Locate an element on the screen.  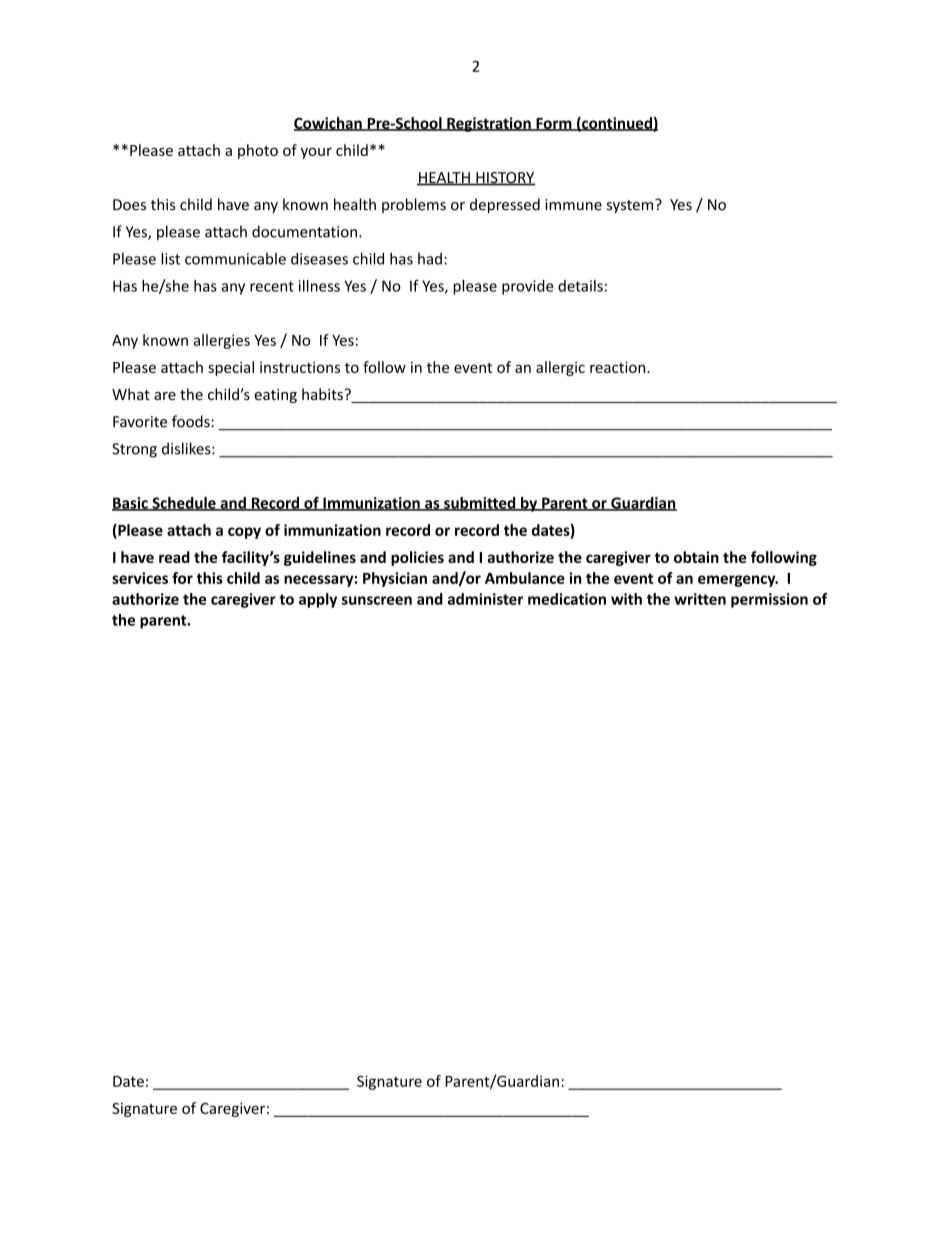
written is located at coordinates (700, 599).
